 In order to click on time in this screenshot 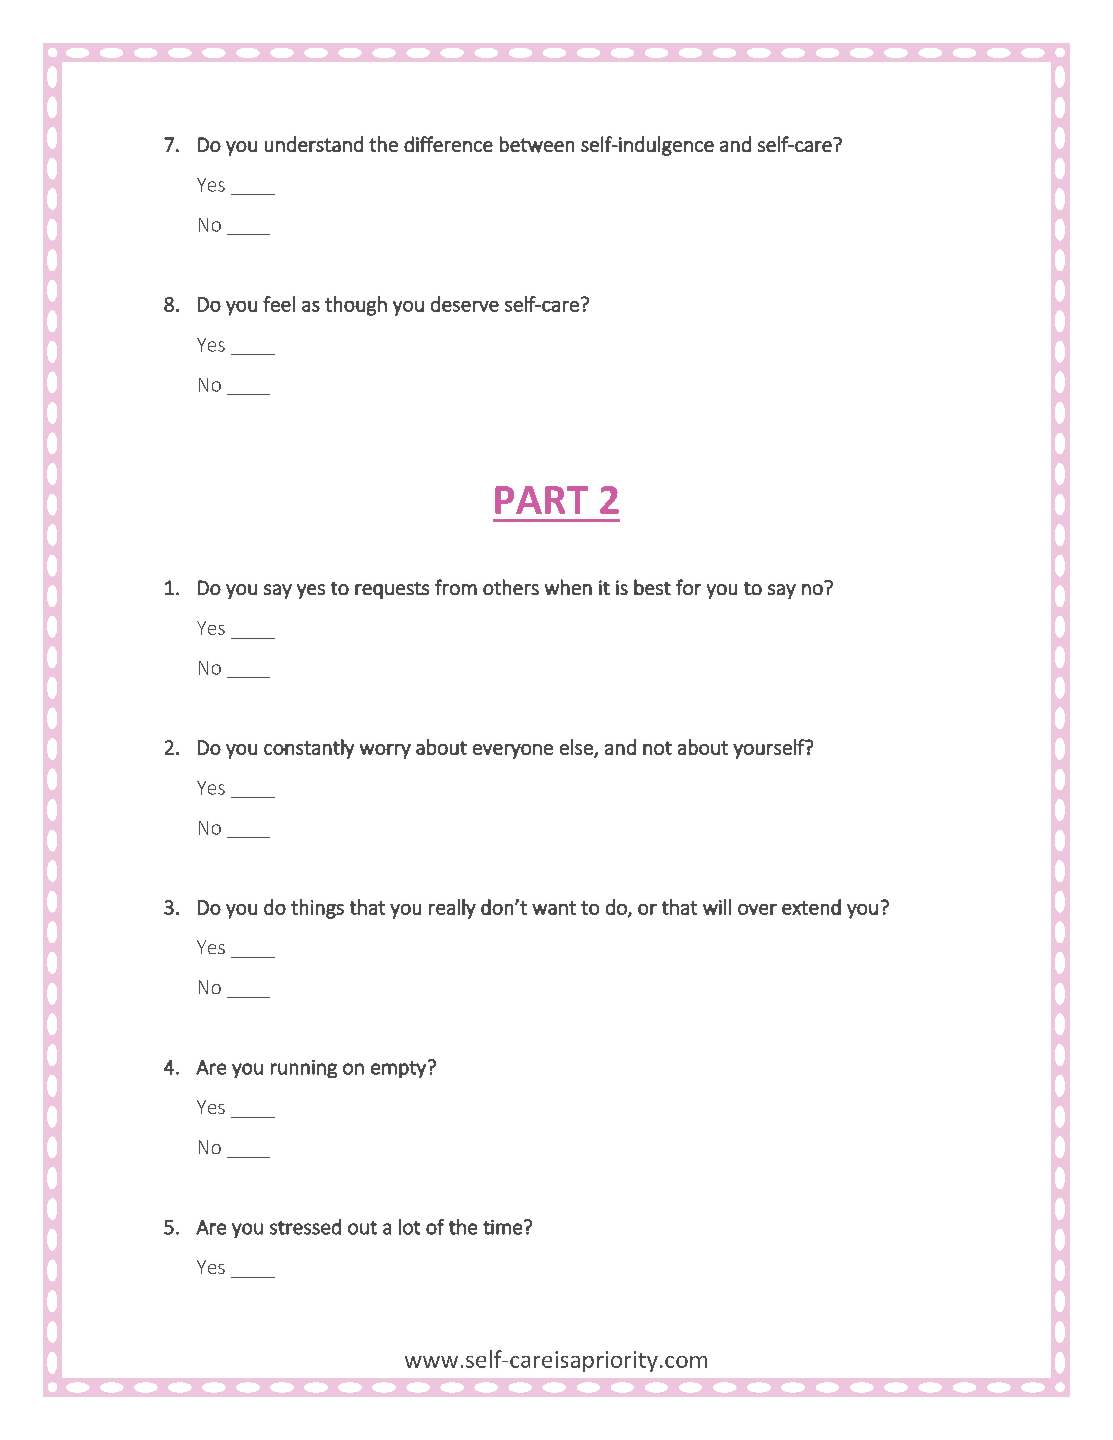, I will do `click(502, 1227)`.
